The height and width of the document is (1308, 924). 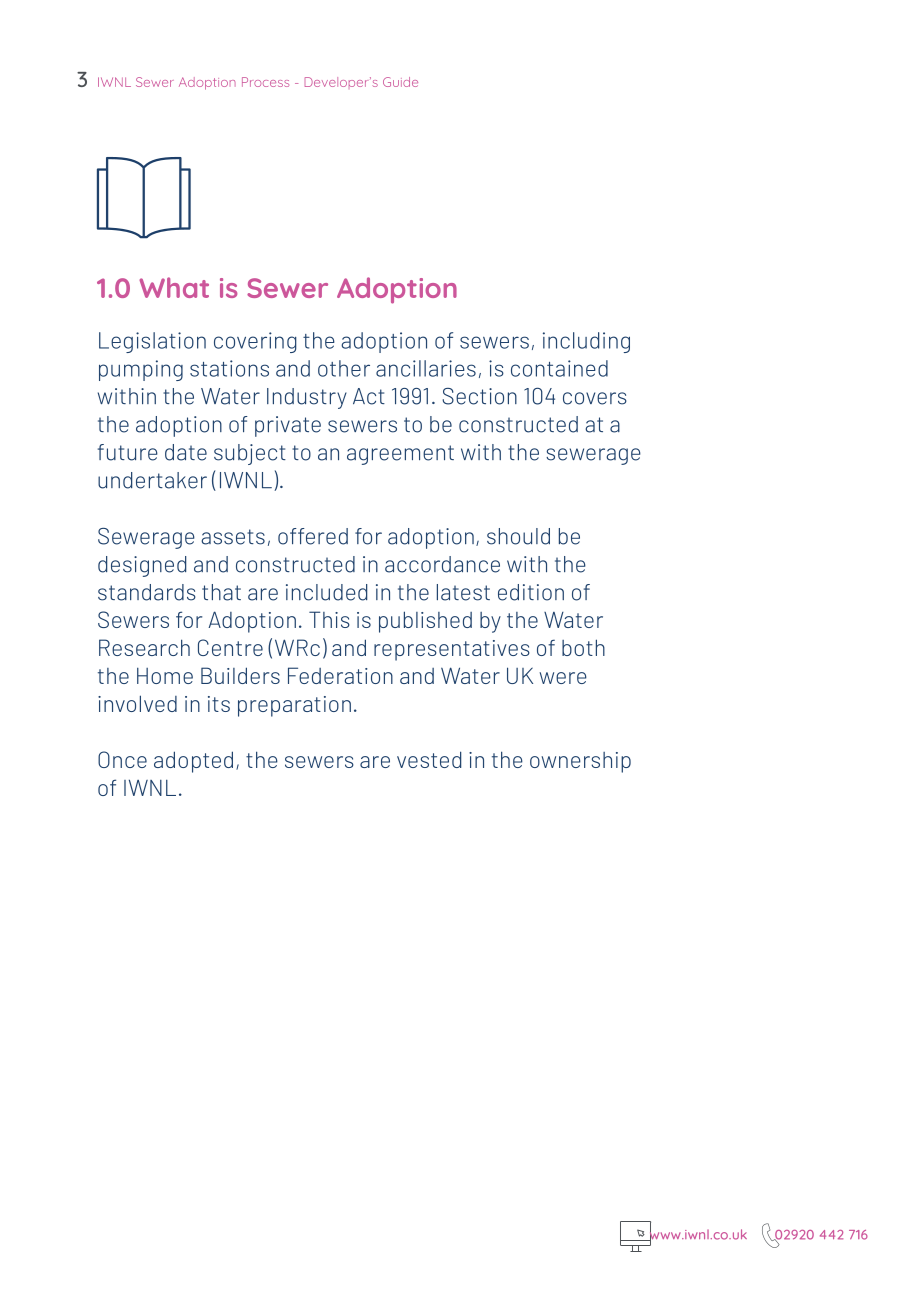 What do you see at coordinates (265, 82) in the document?
I see `Process` at bounding box center [265, 82].
